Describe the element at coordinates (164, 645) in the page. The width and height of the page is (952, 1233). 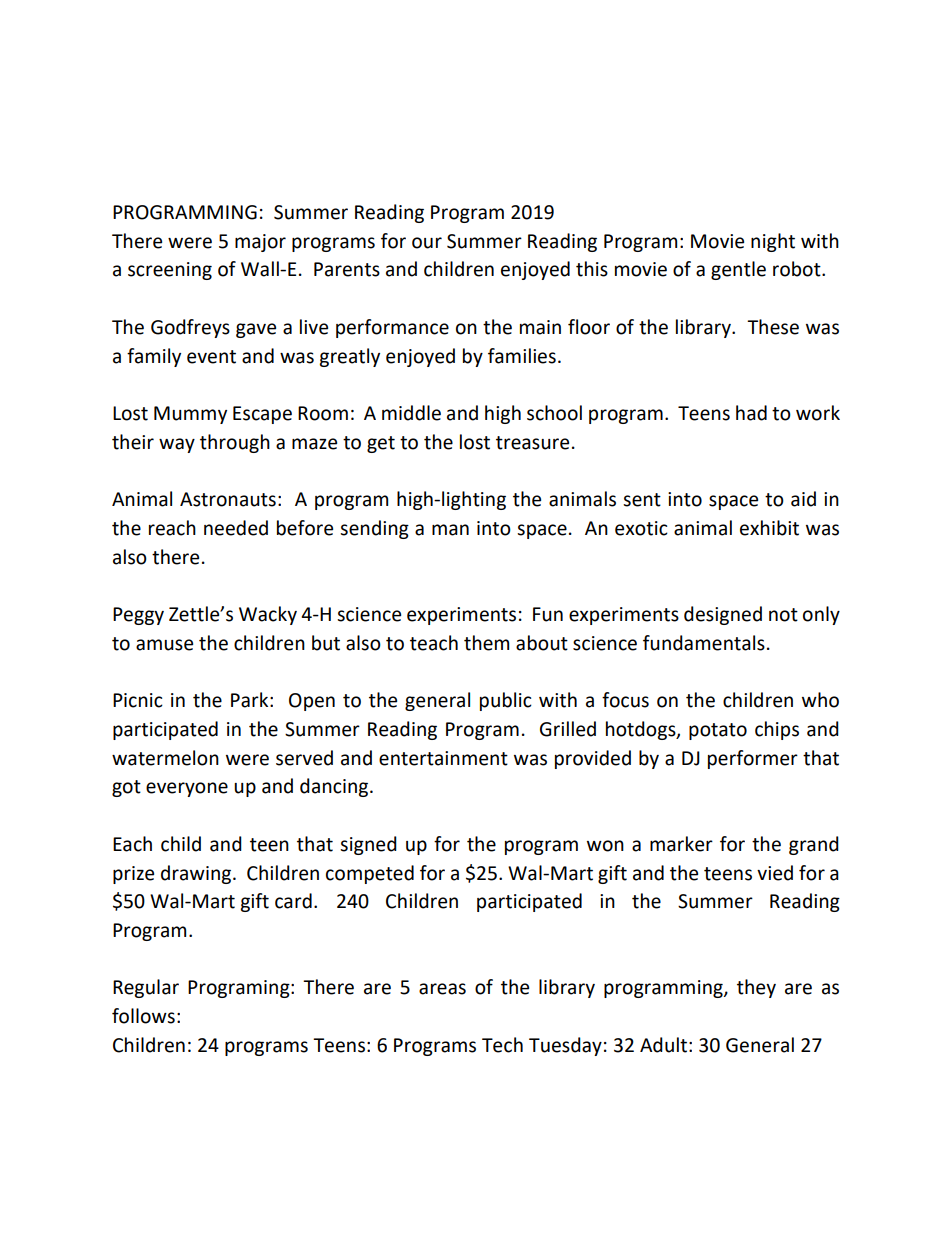
I see `amuse` at that location.
